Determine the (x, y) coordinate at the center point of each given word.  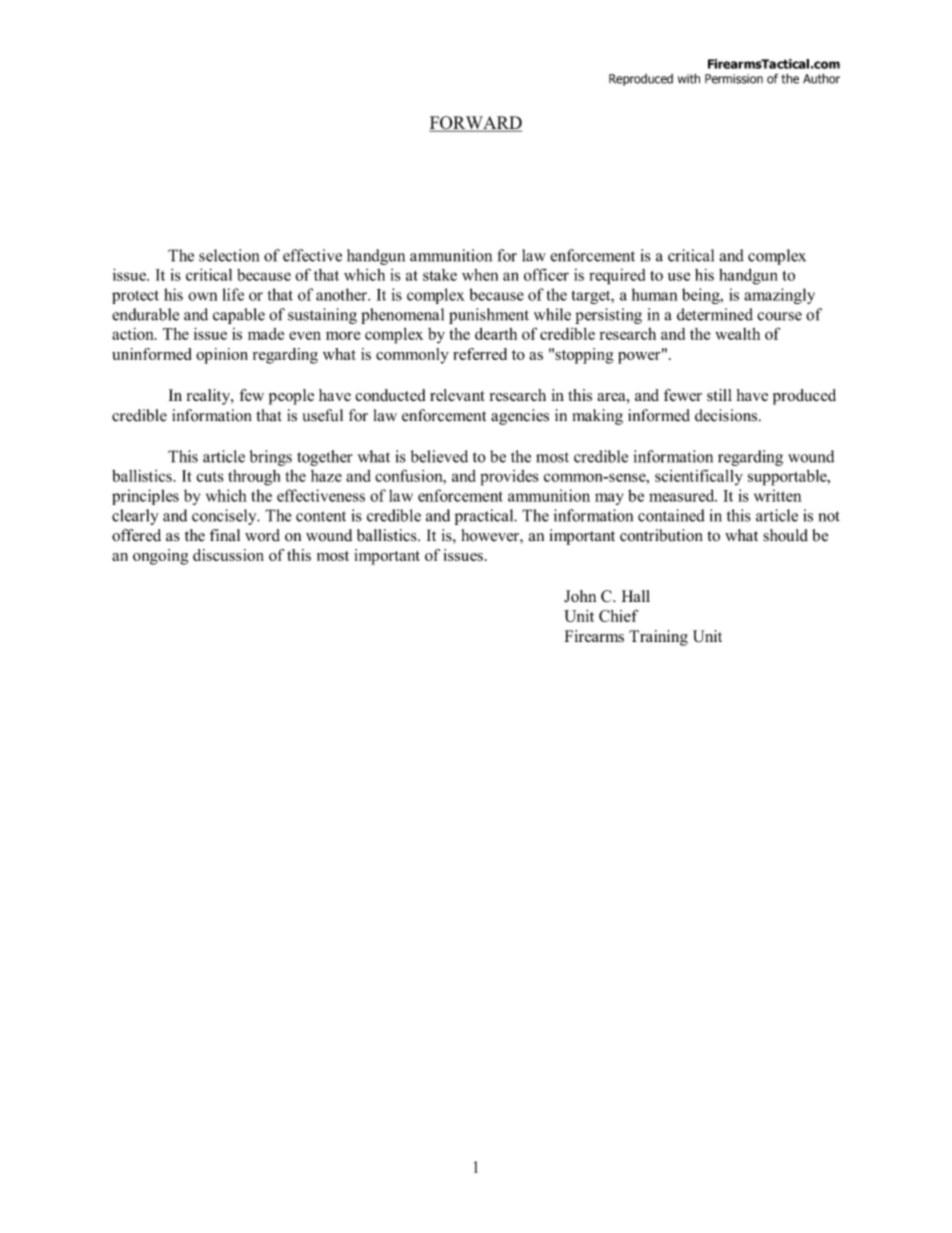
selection (229, 255)
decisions (726, 415)
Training (658, 638)
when (480, 275)
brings (271, 458)
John (580, 596)
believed (439, 456)
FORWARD (475, 124)
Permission (734, 79)
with (689, 78)
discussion (228, 555)
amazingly (779, 296)
